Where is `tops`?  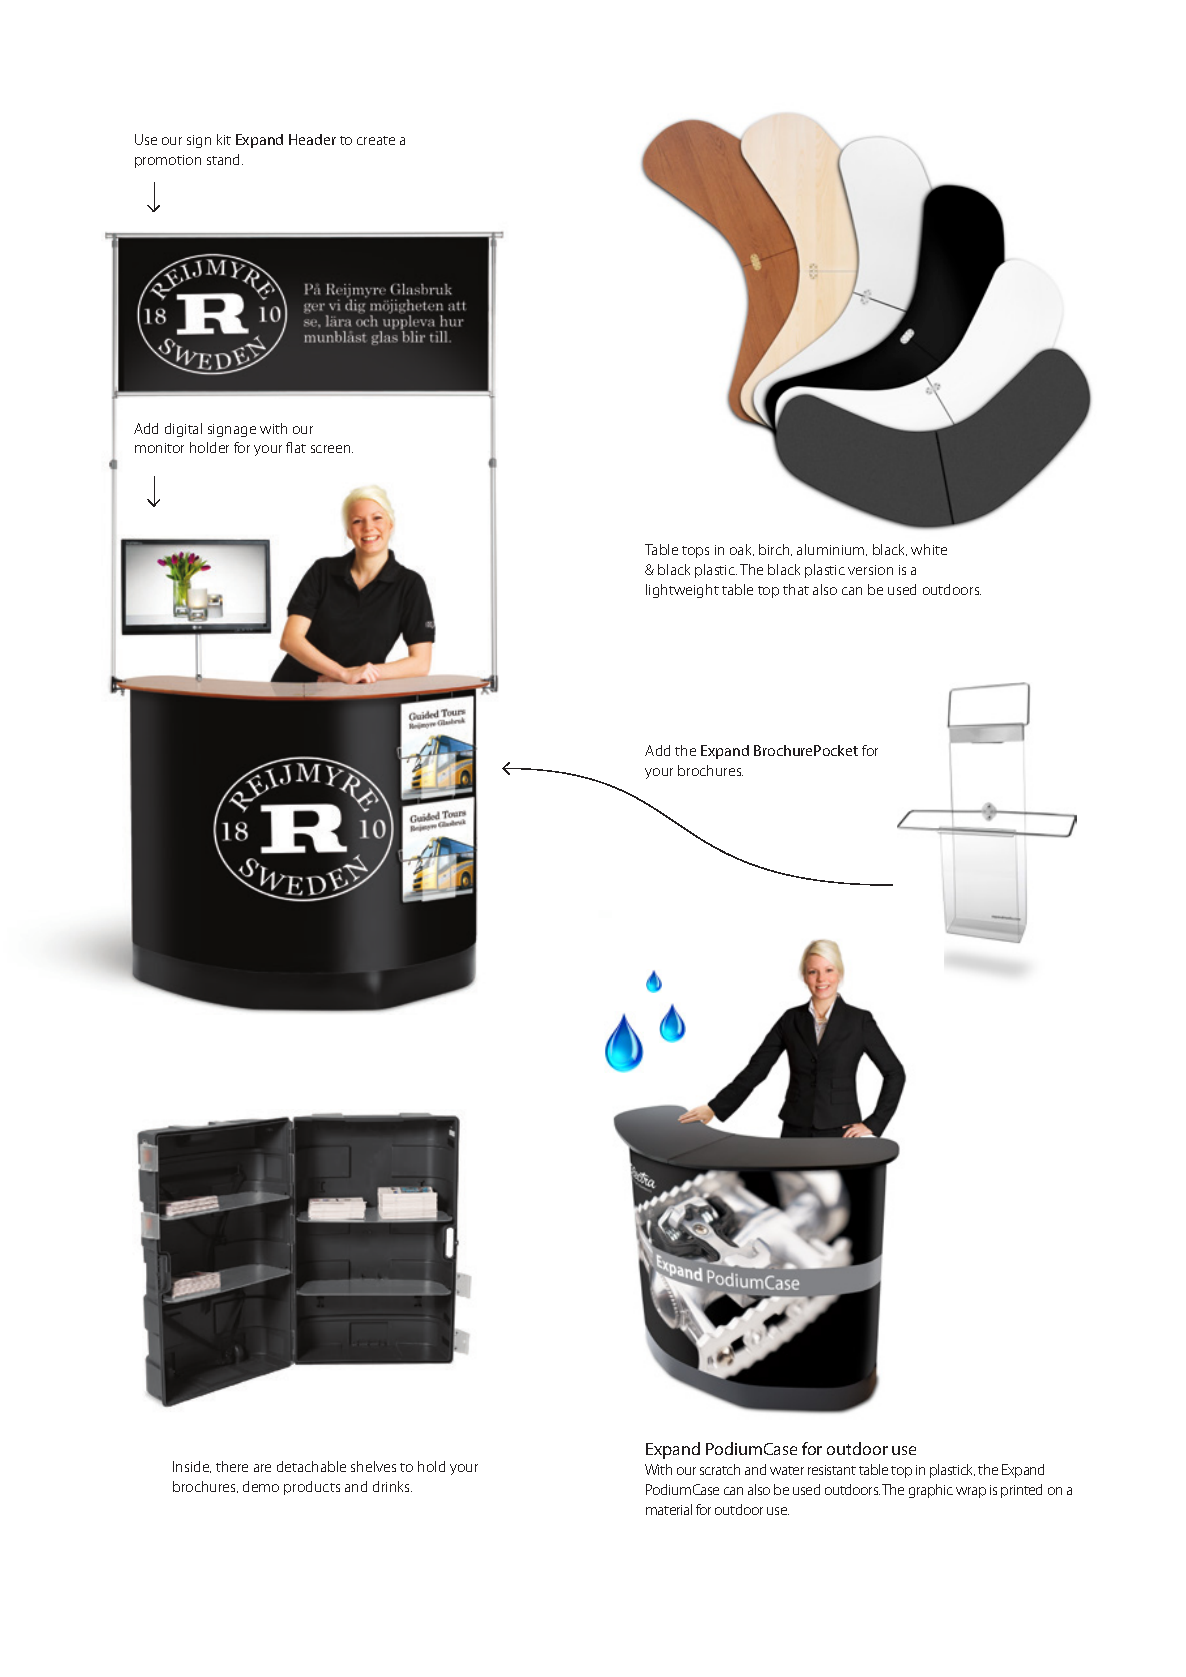
tops is located at coordinates (695, 552).
